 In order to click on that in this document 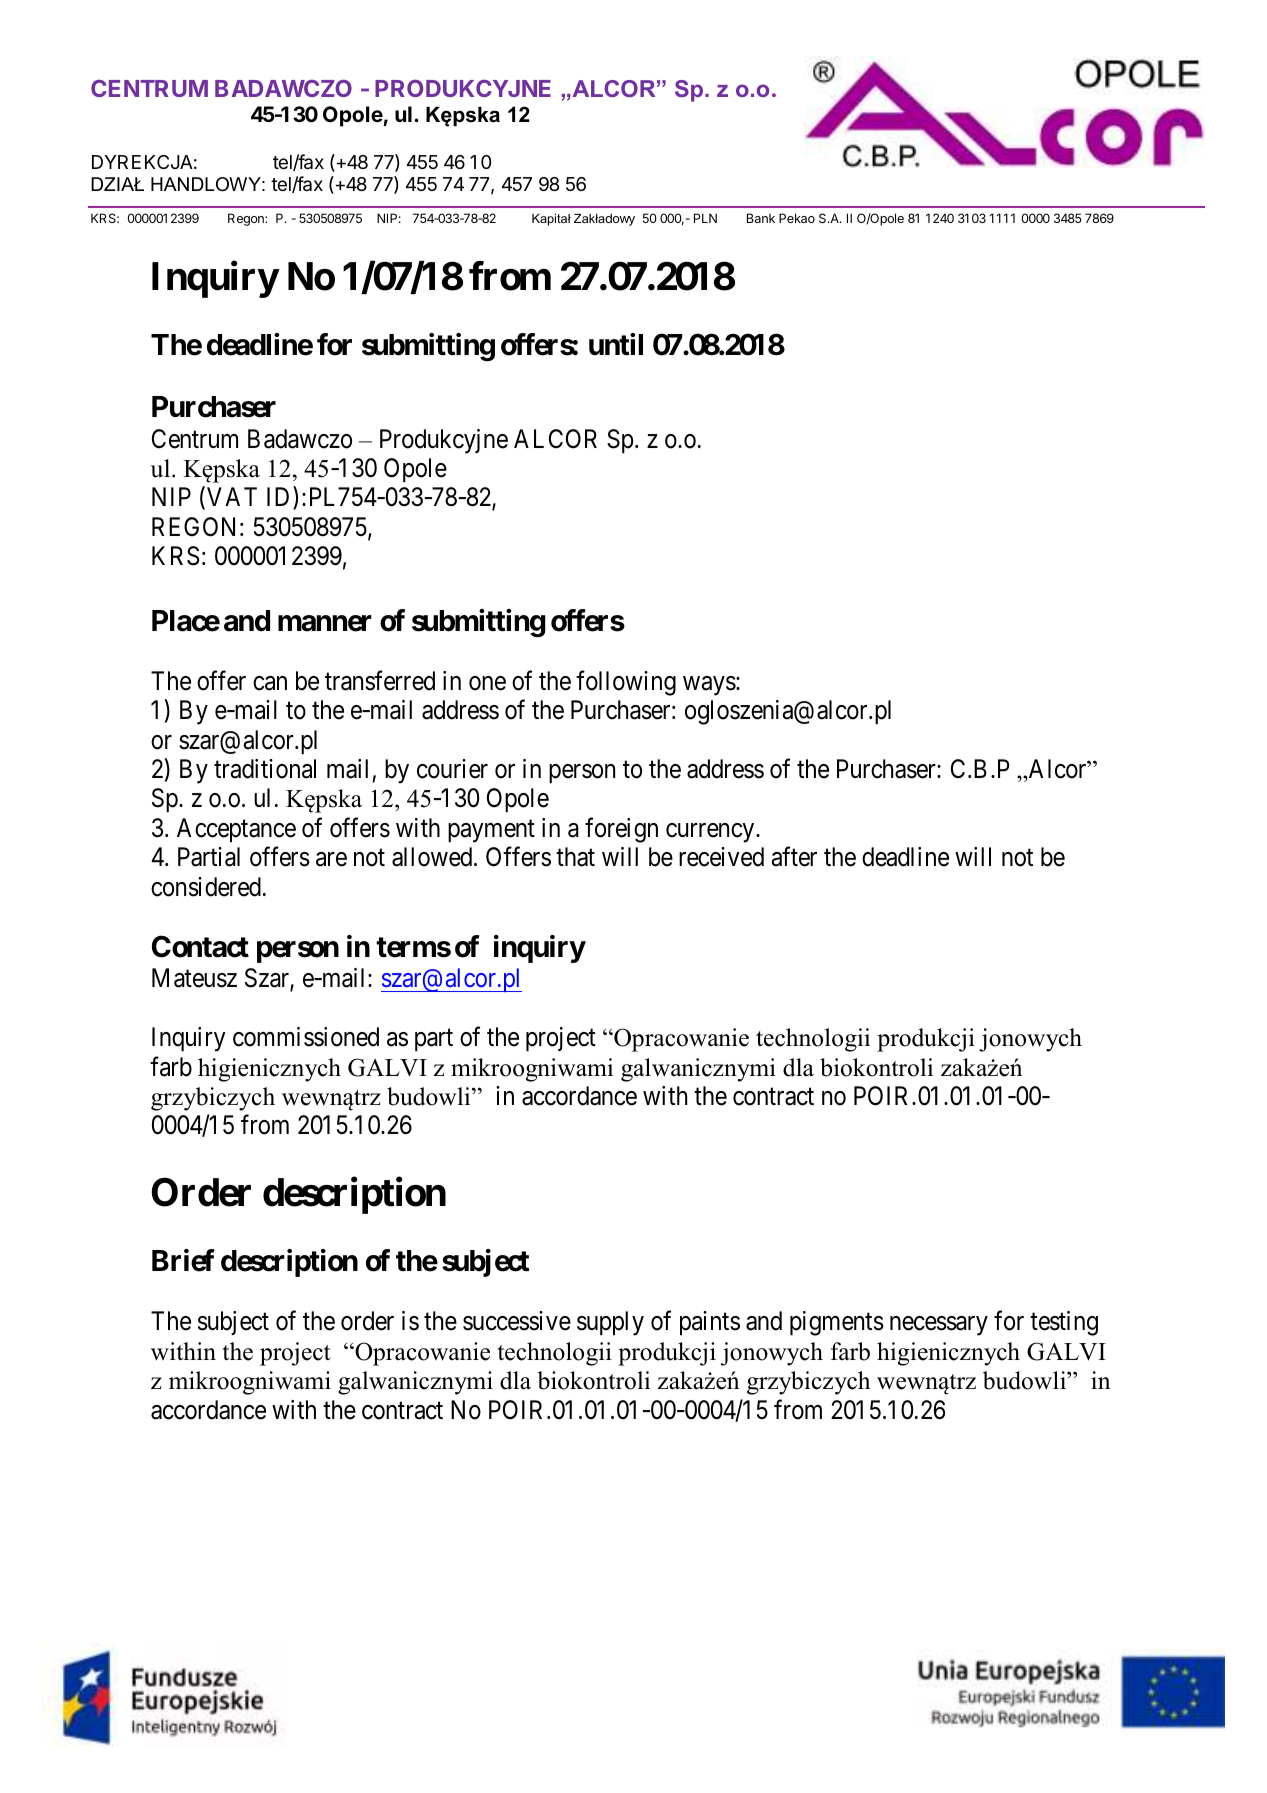, I will do `click(575, 857)`.
